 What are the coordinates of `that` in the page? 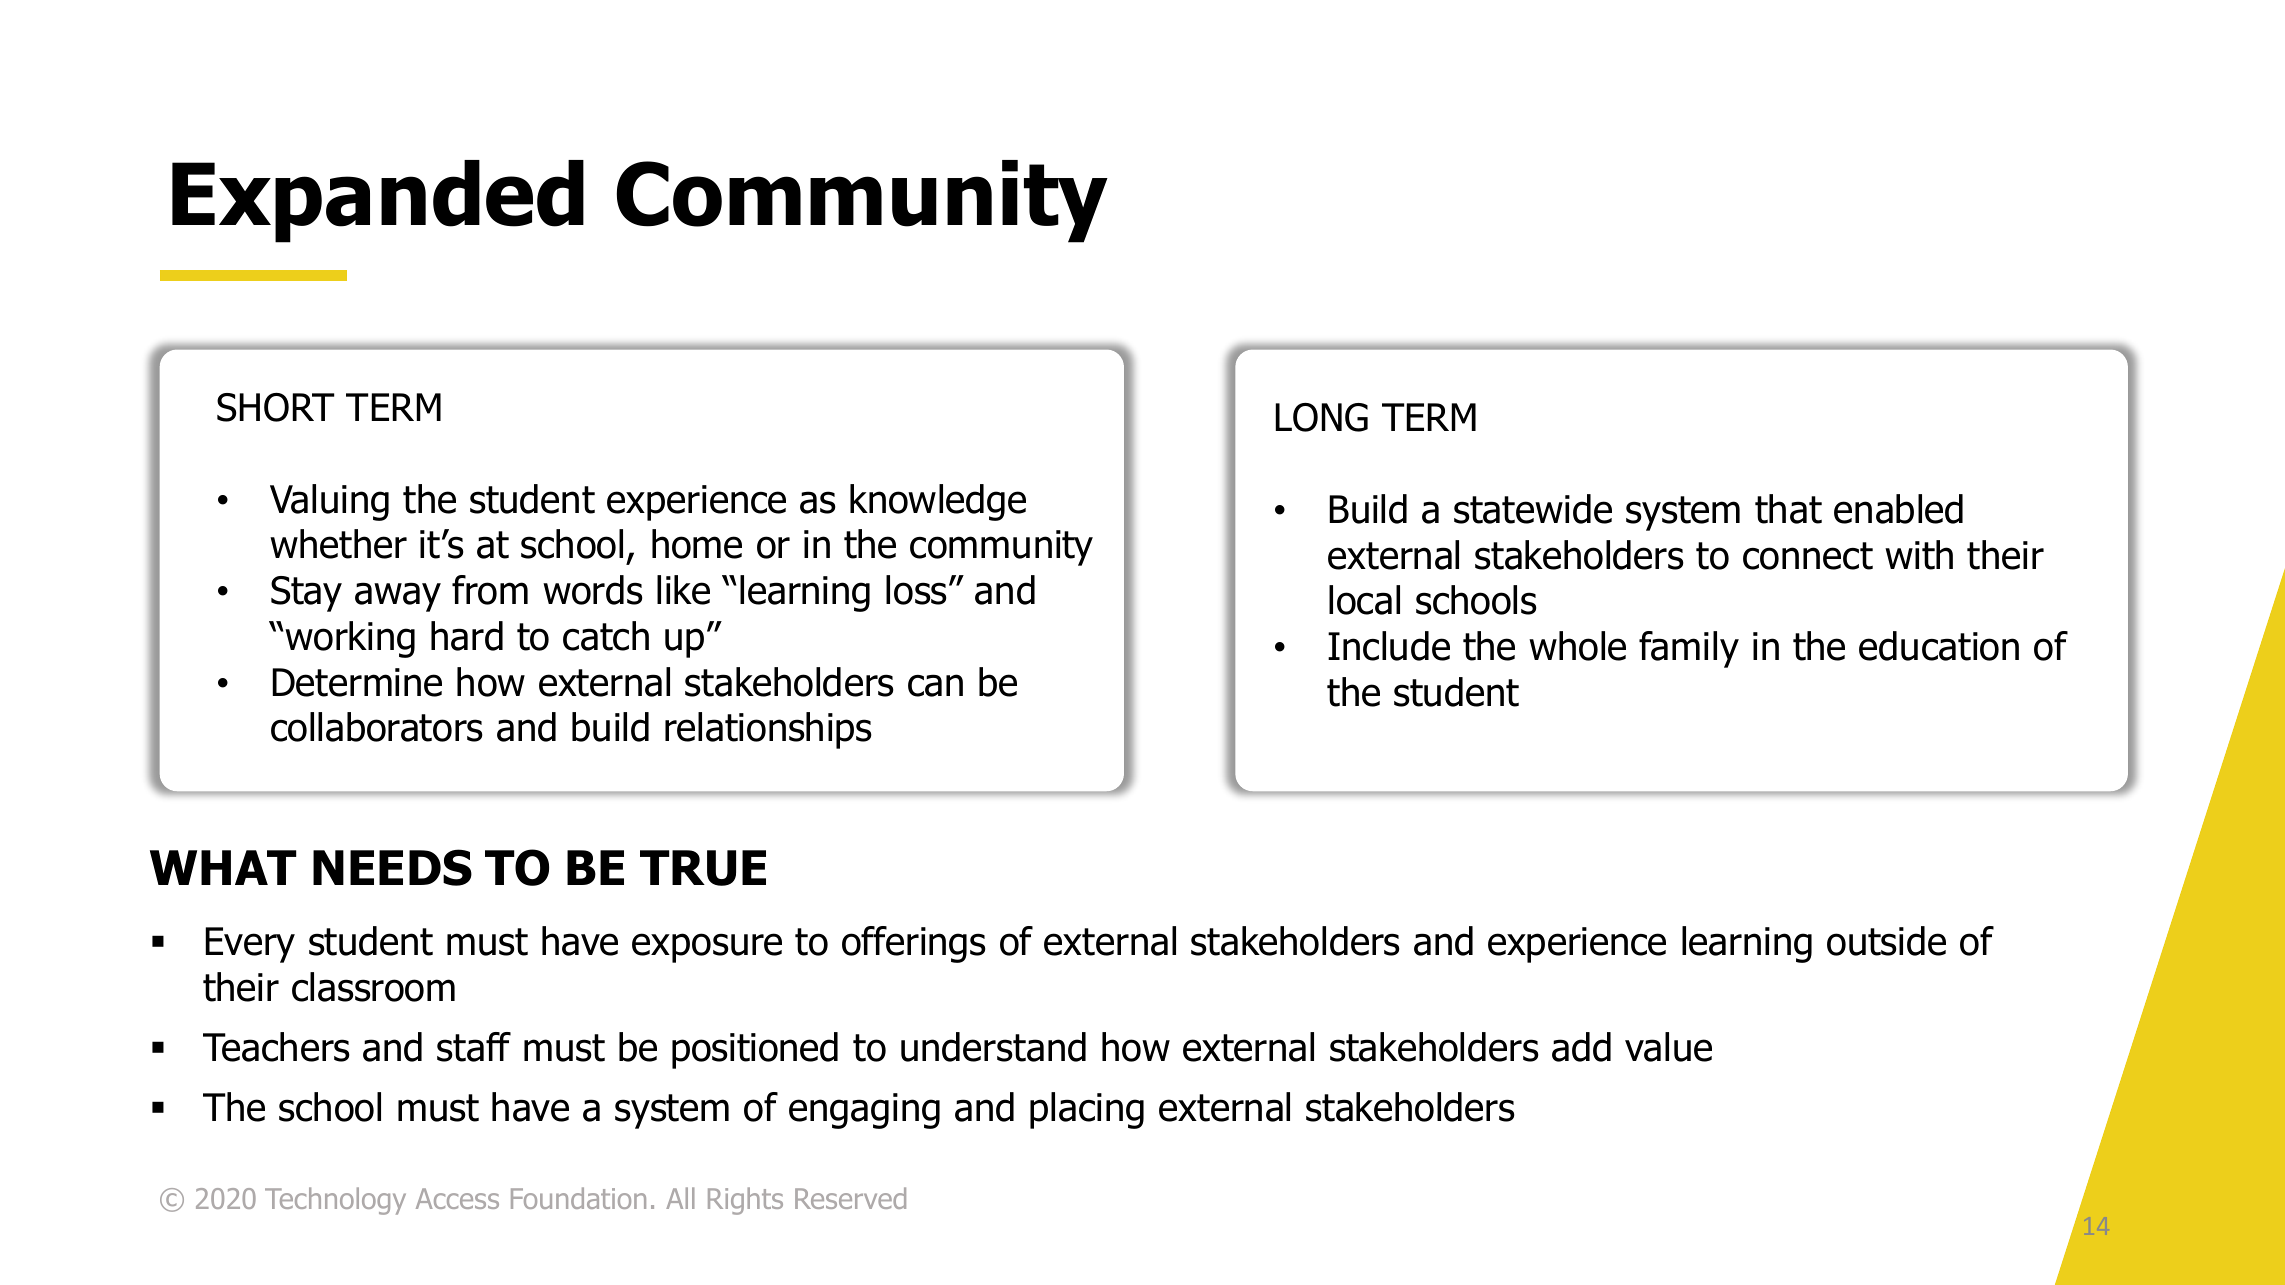 It's located at (1788, 509).
